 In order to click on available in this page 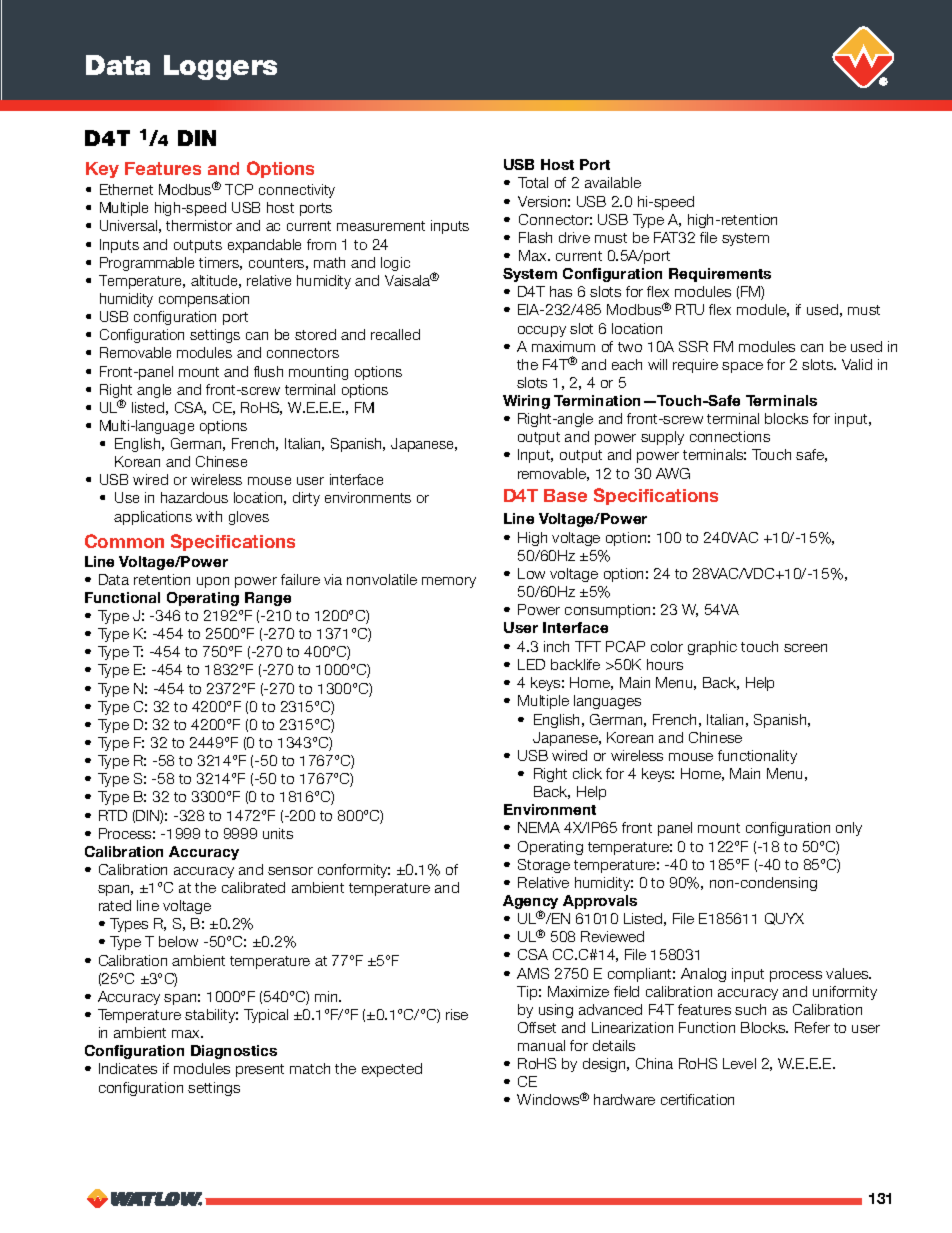, I will do `click(613, 182)`.
